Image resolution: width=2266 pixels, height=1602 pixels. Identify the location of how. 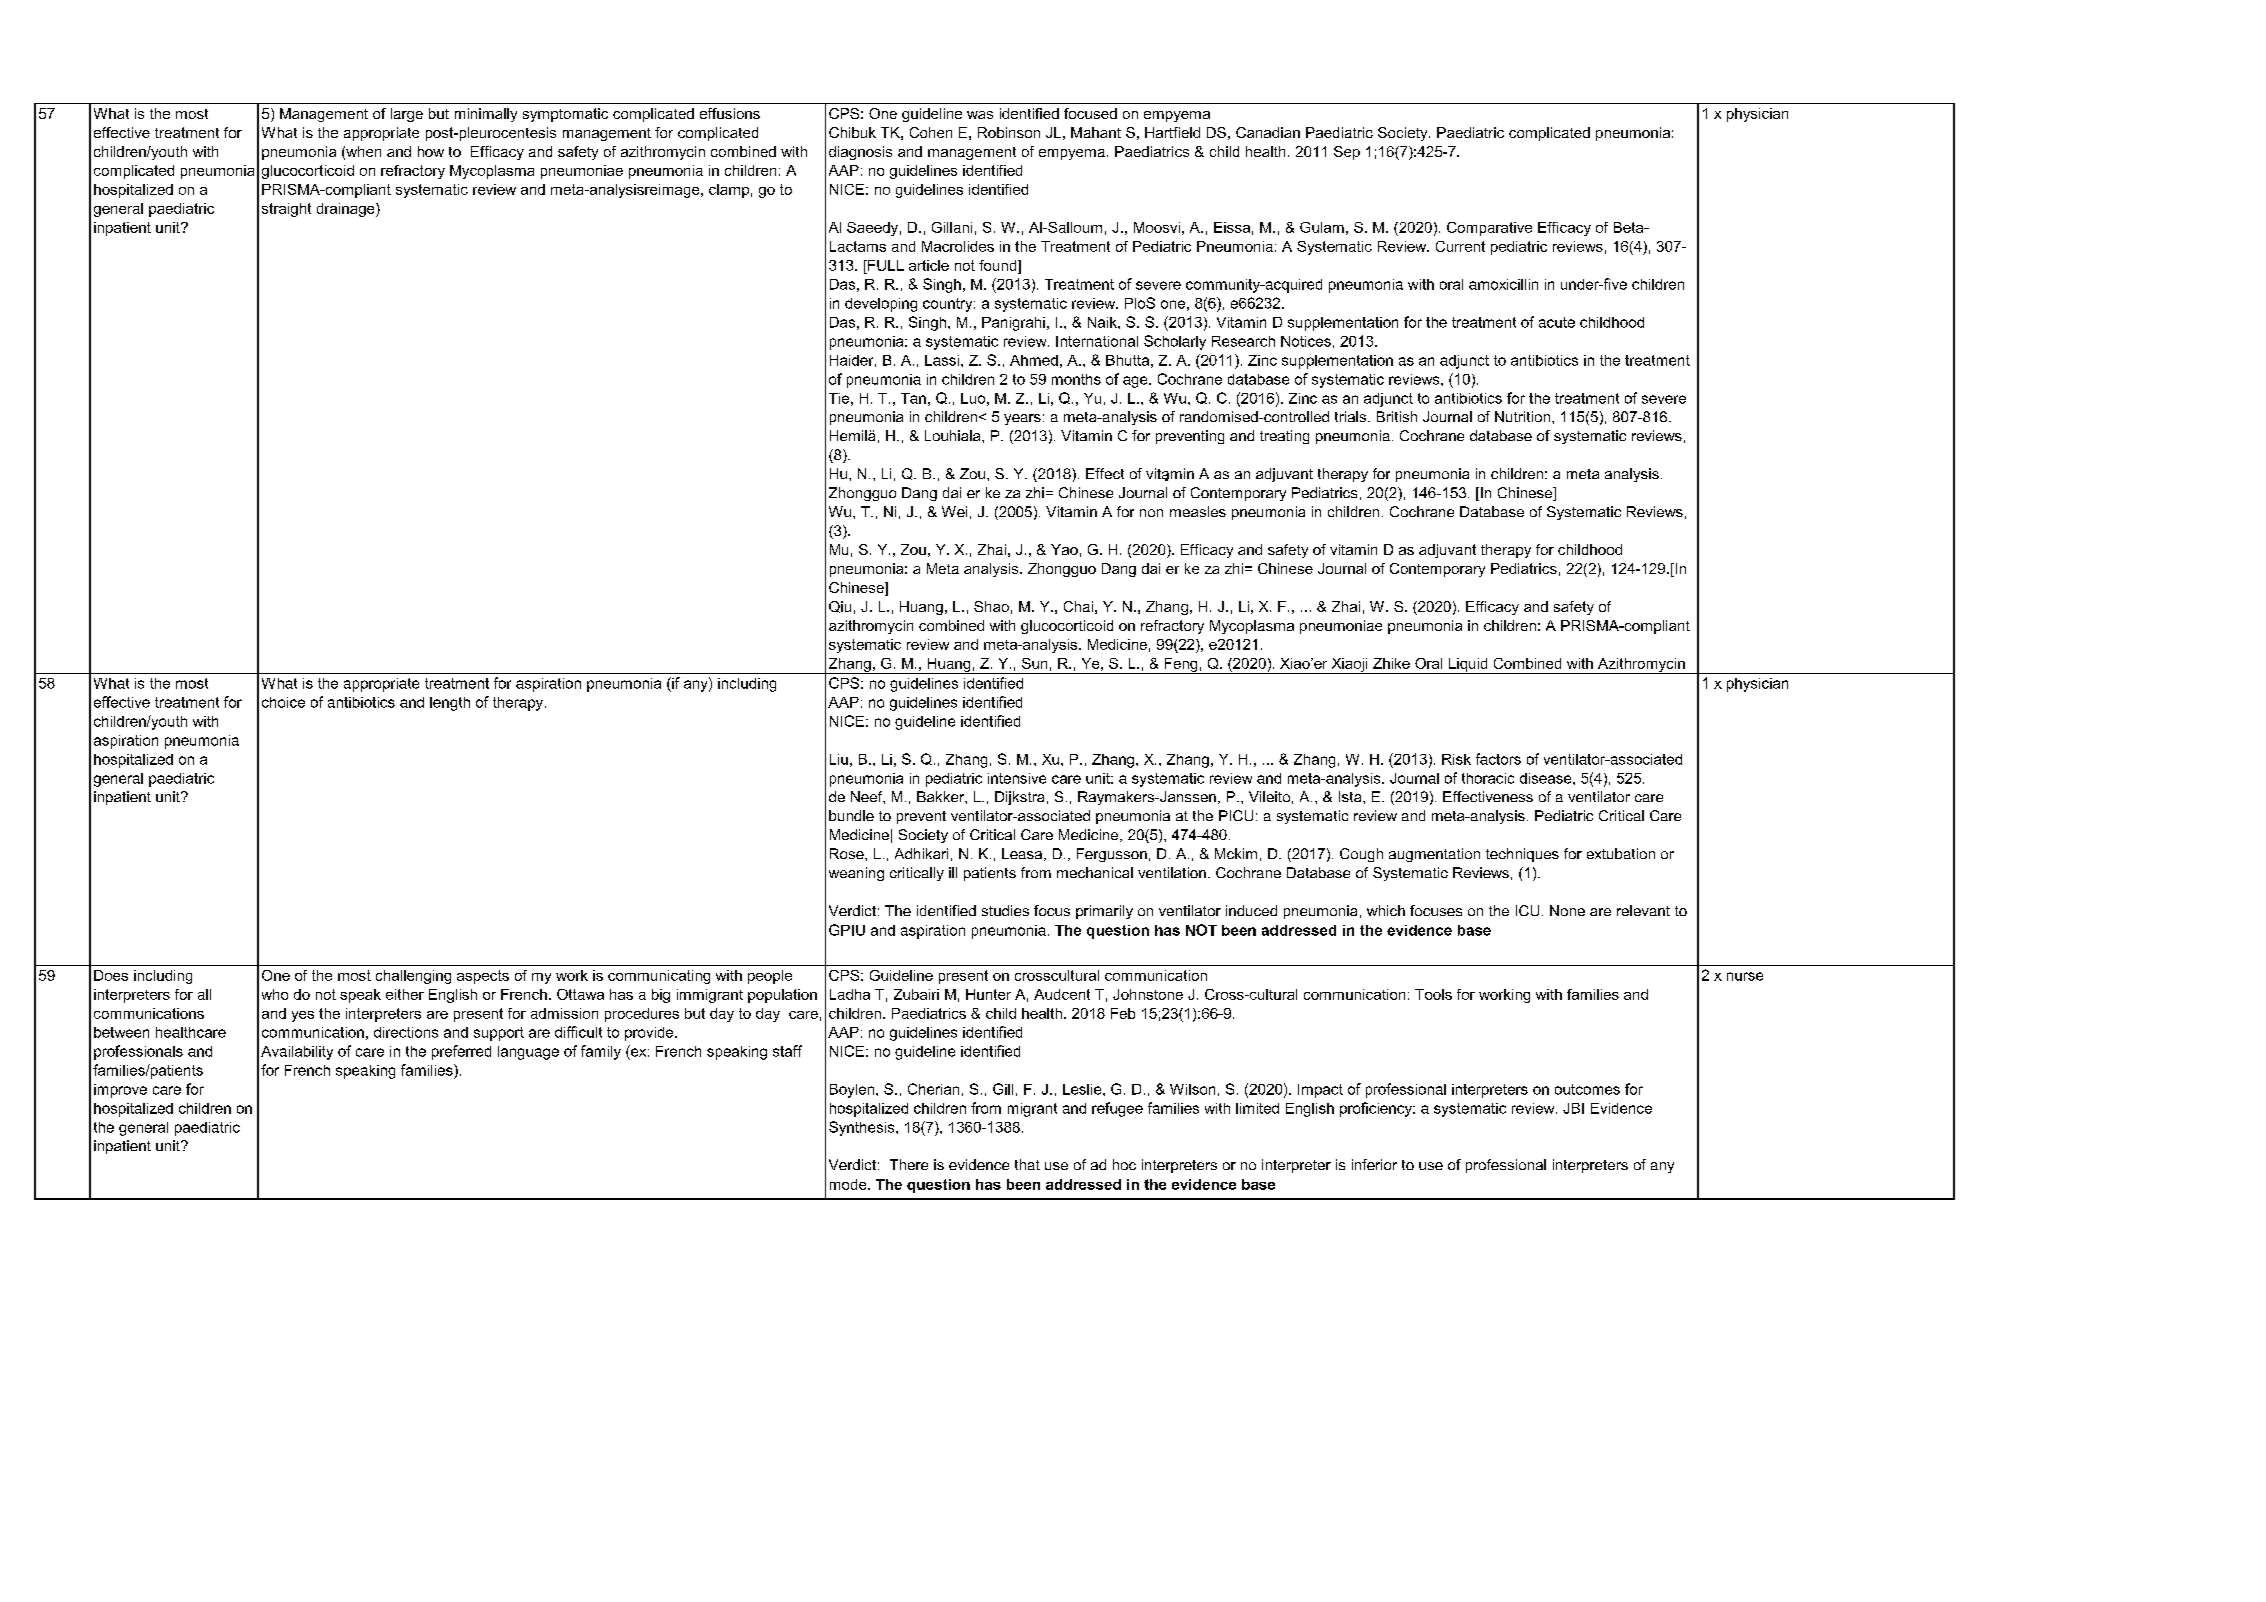
(431, 151).
